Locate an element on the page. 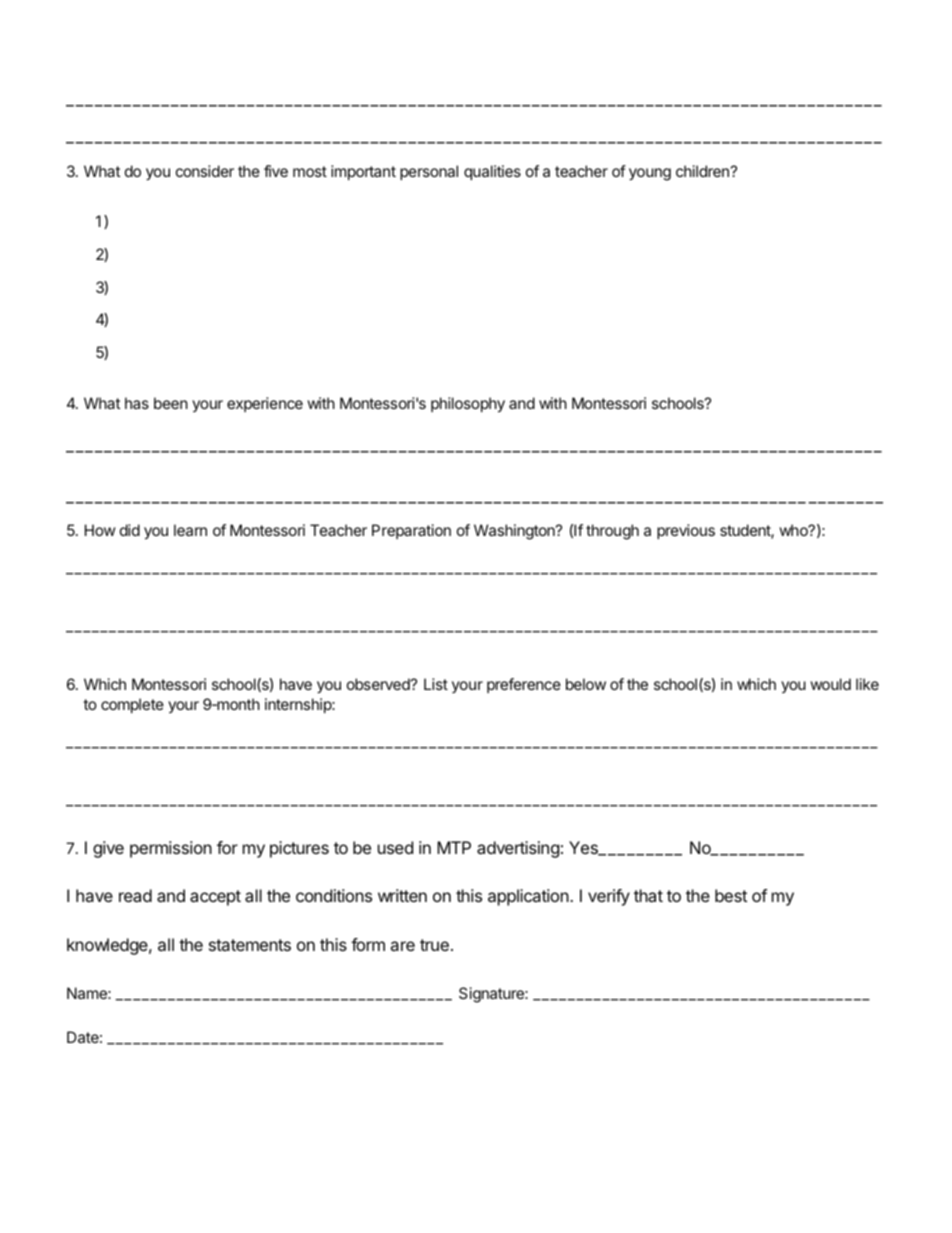 The image size is (952, 1233). accept is located at coordinates (215, 898).
